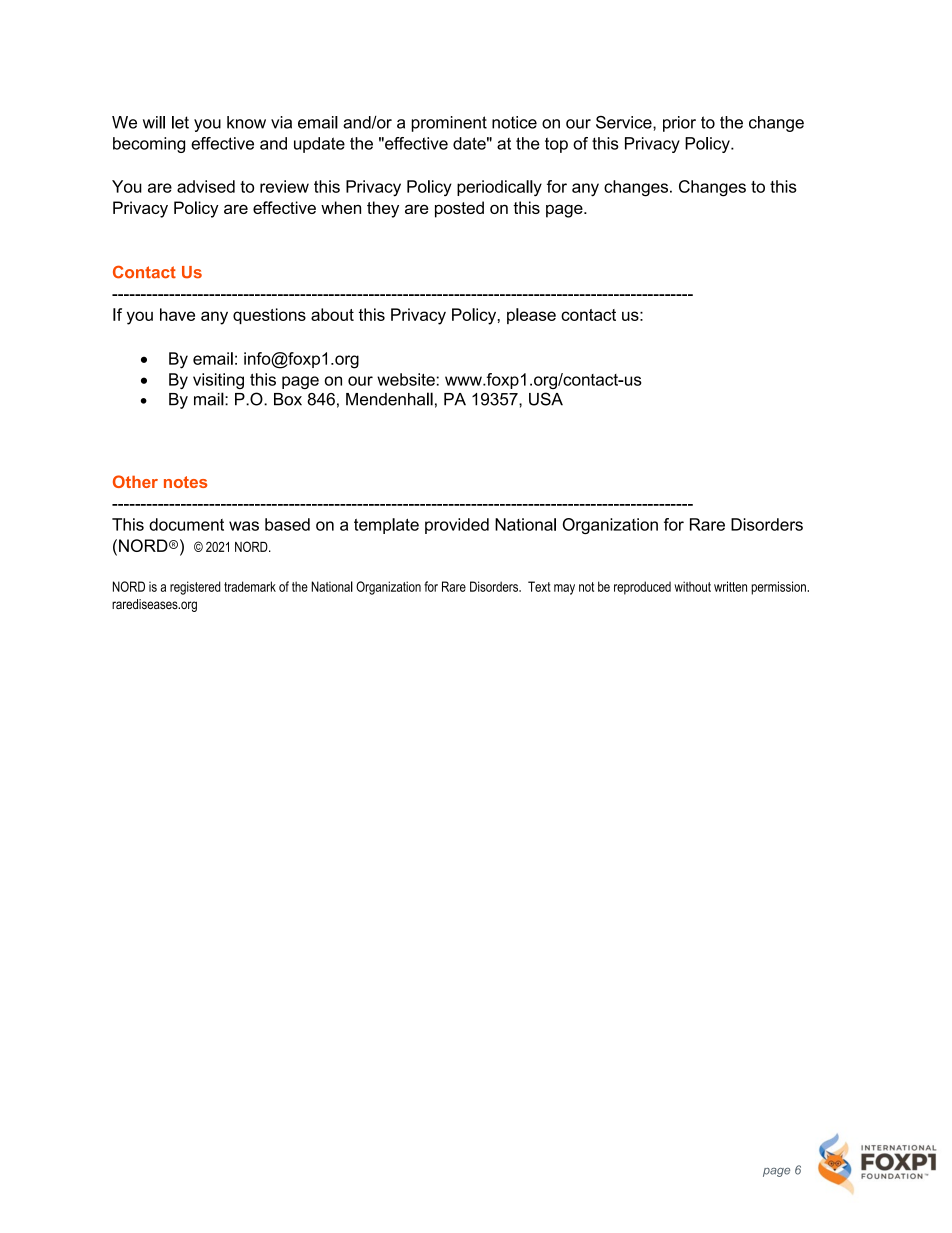 This screenshot has width=952, height=1233. I want to click on posted, so click(459, 209).
